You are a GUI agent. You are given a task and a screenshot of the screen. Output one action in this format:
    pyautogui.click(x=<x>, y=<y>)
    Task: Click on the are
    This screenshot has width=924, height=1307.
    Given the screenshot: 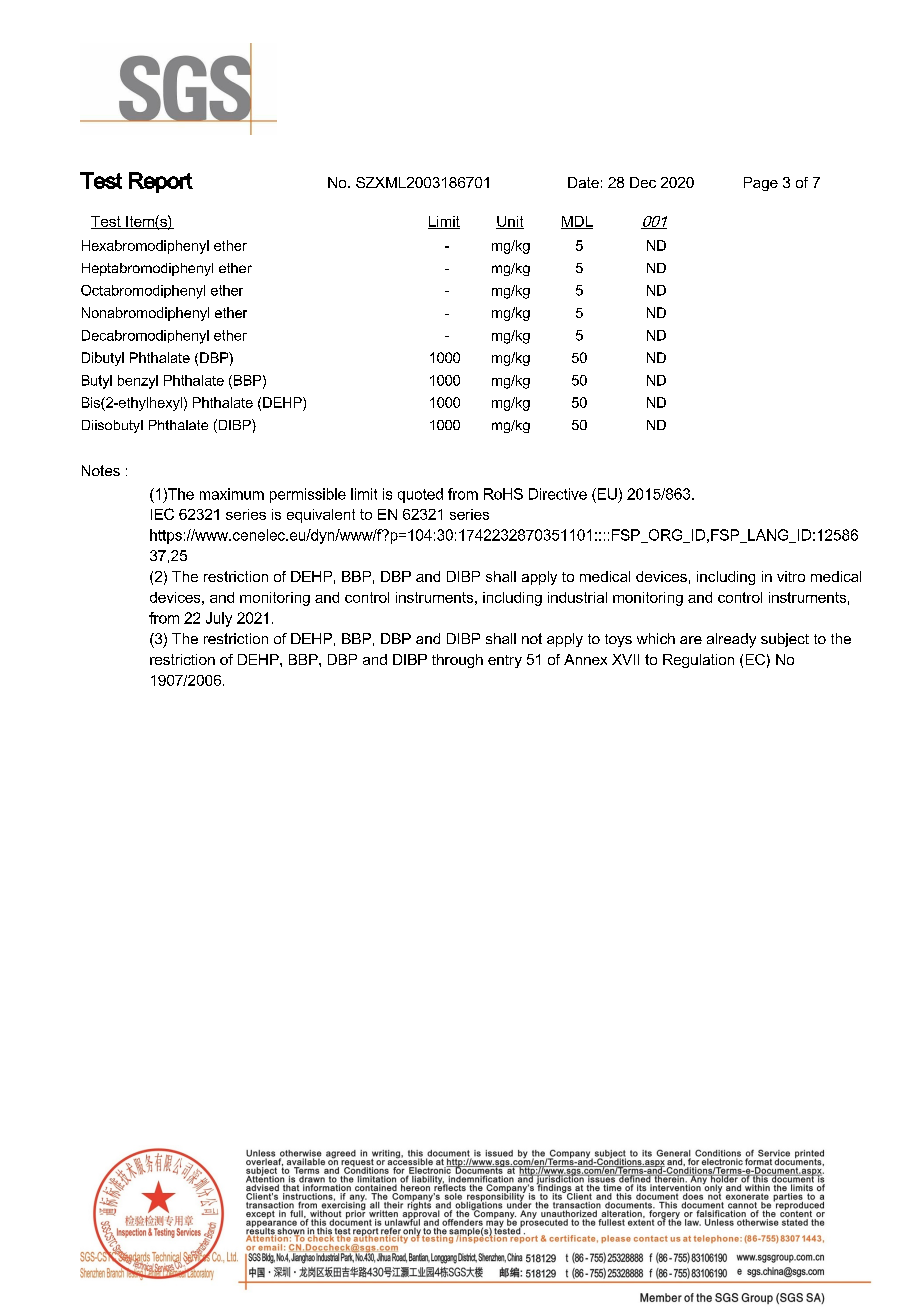 What is the action you would take?
    pyautogui.click(x=691, y=640)
